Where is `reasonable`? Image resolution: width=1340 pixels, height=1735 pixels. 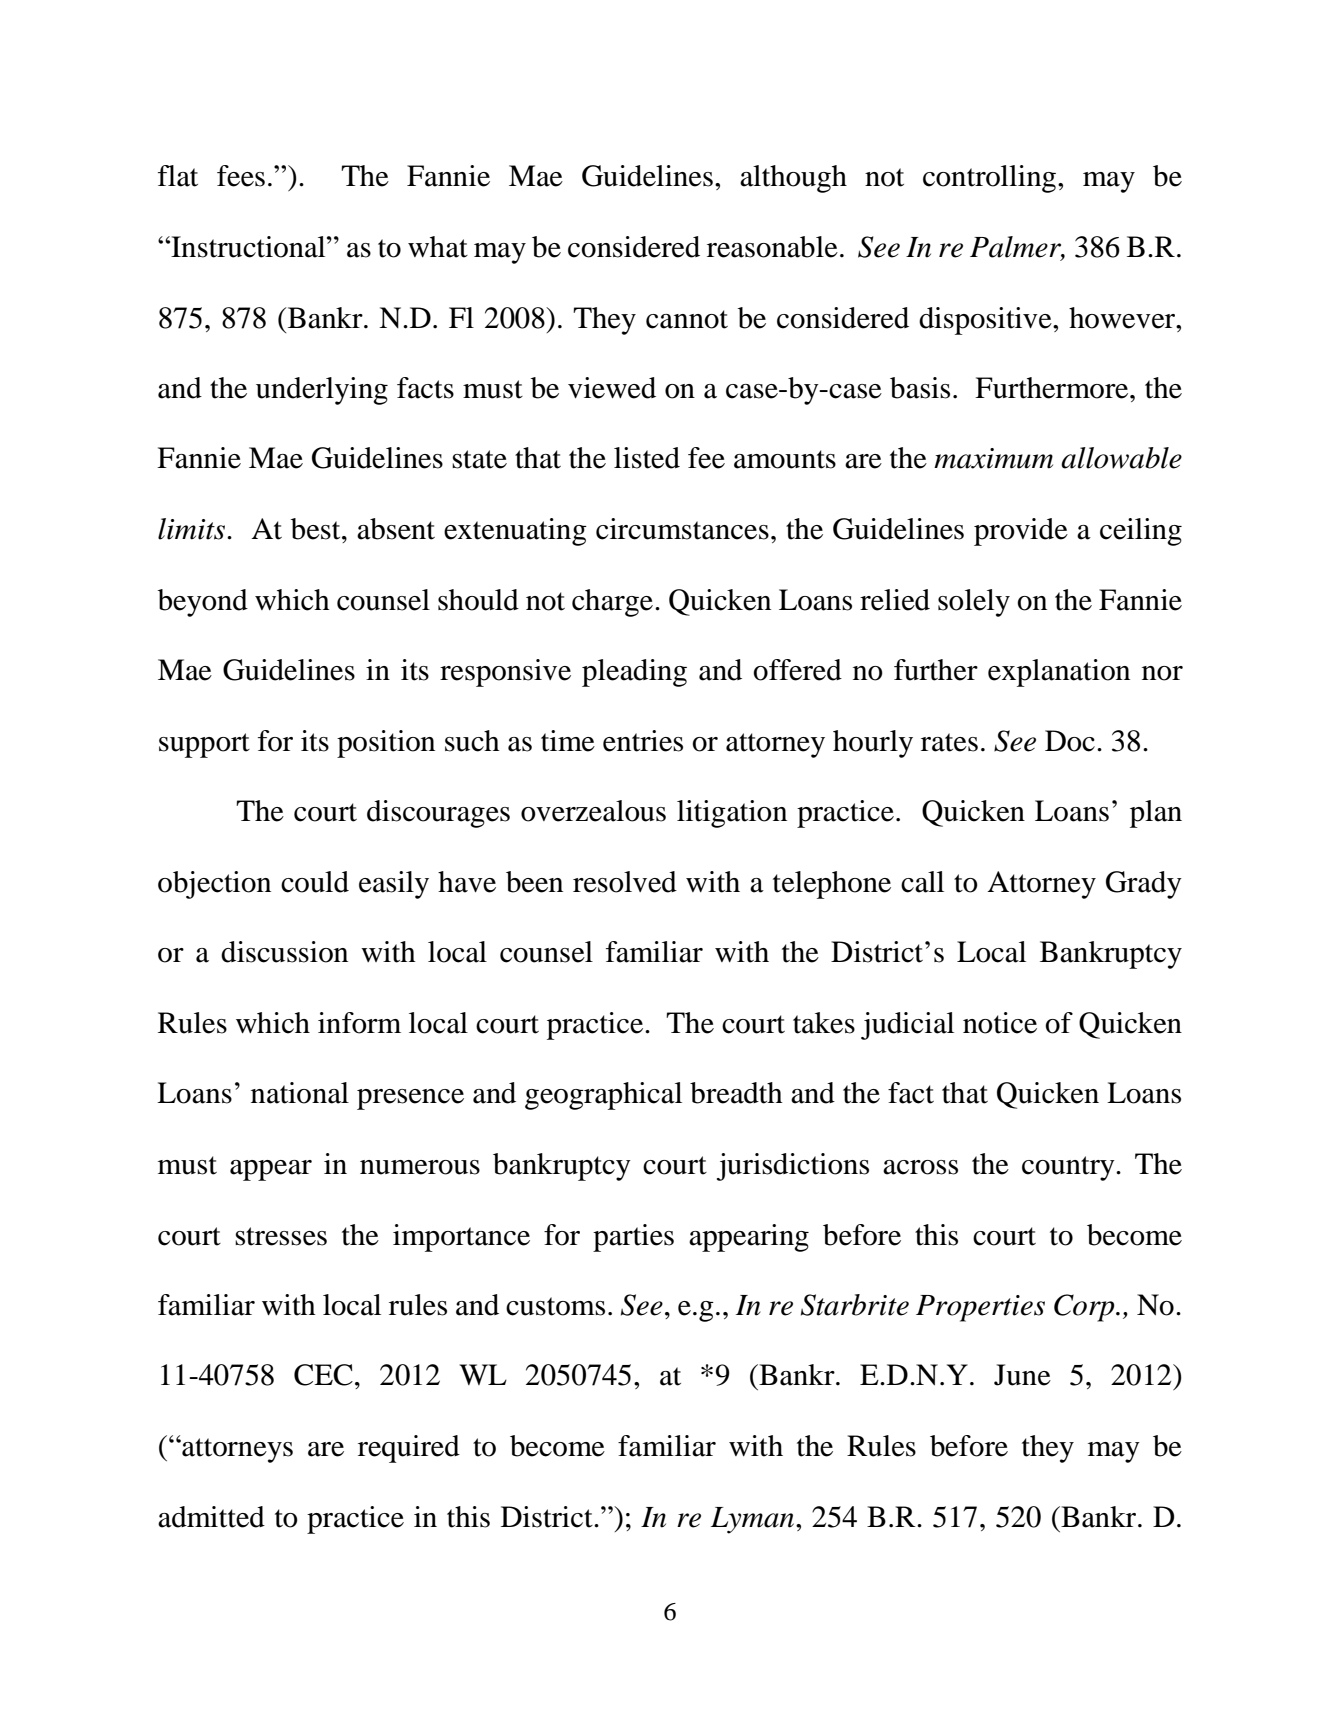
reasonable is located at coordinates (772, 247).
